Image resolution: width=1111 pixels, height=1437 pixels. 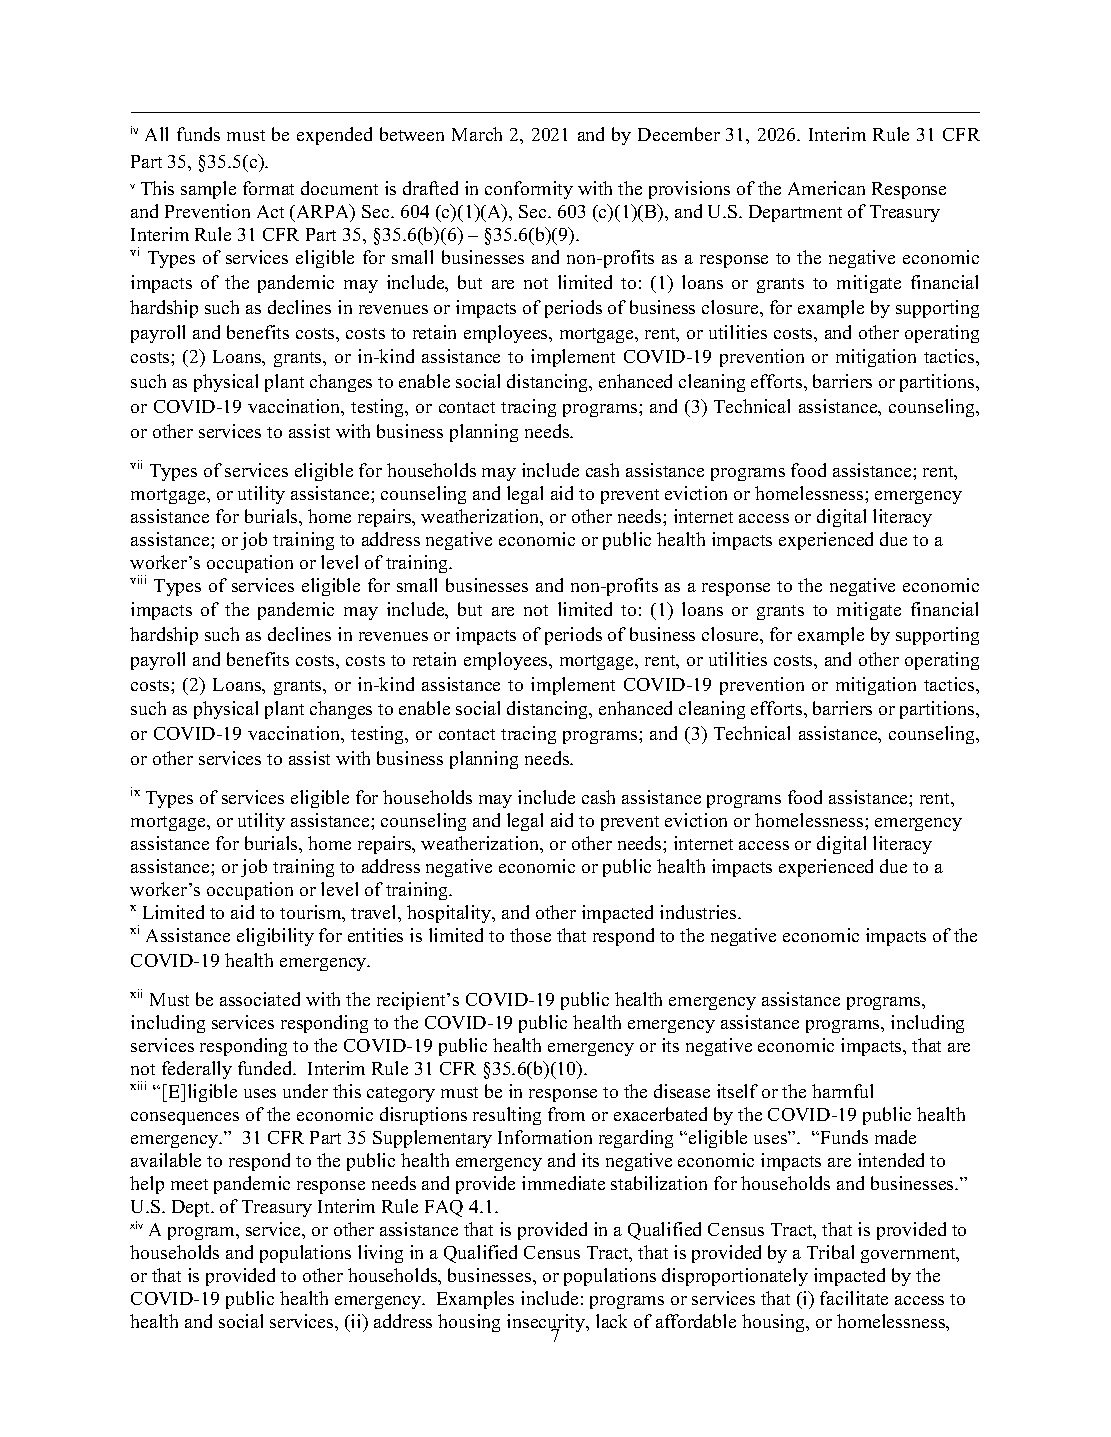 I want to click on viii, so click(x=138, y=579).
